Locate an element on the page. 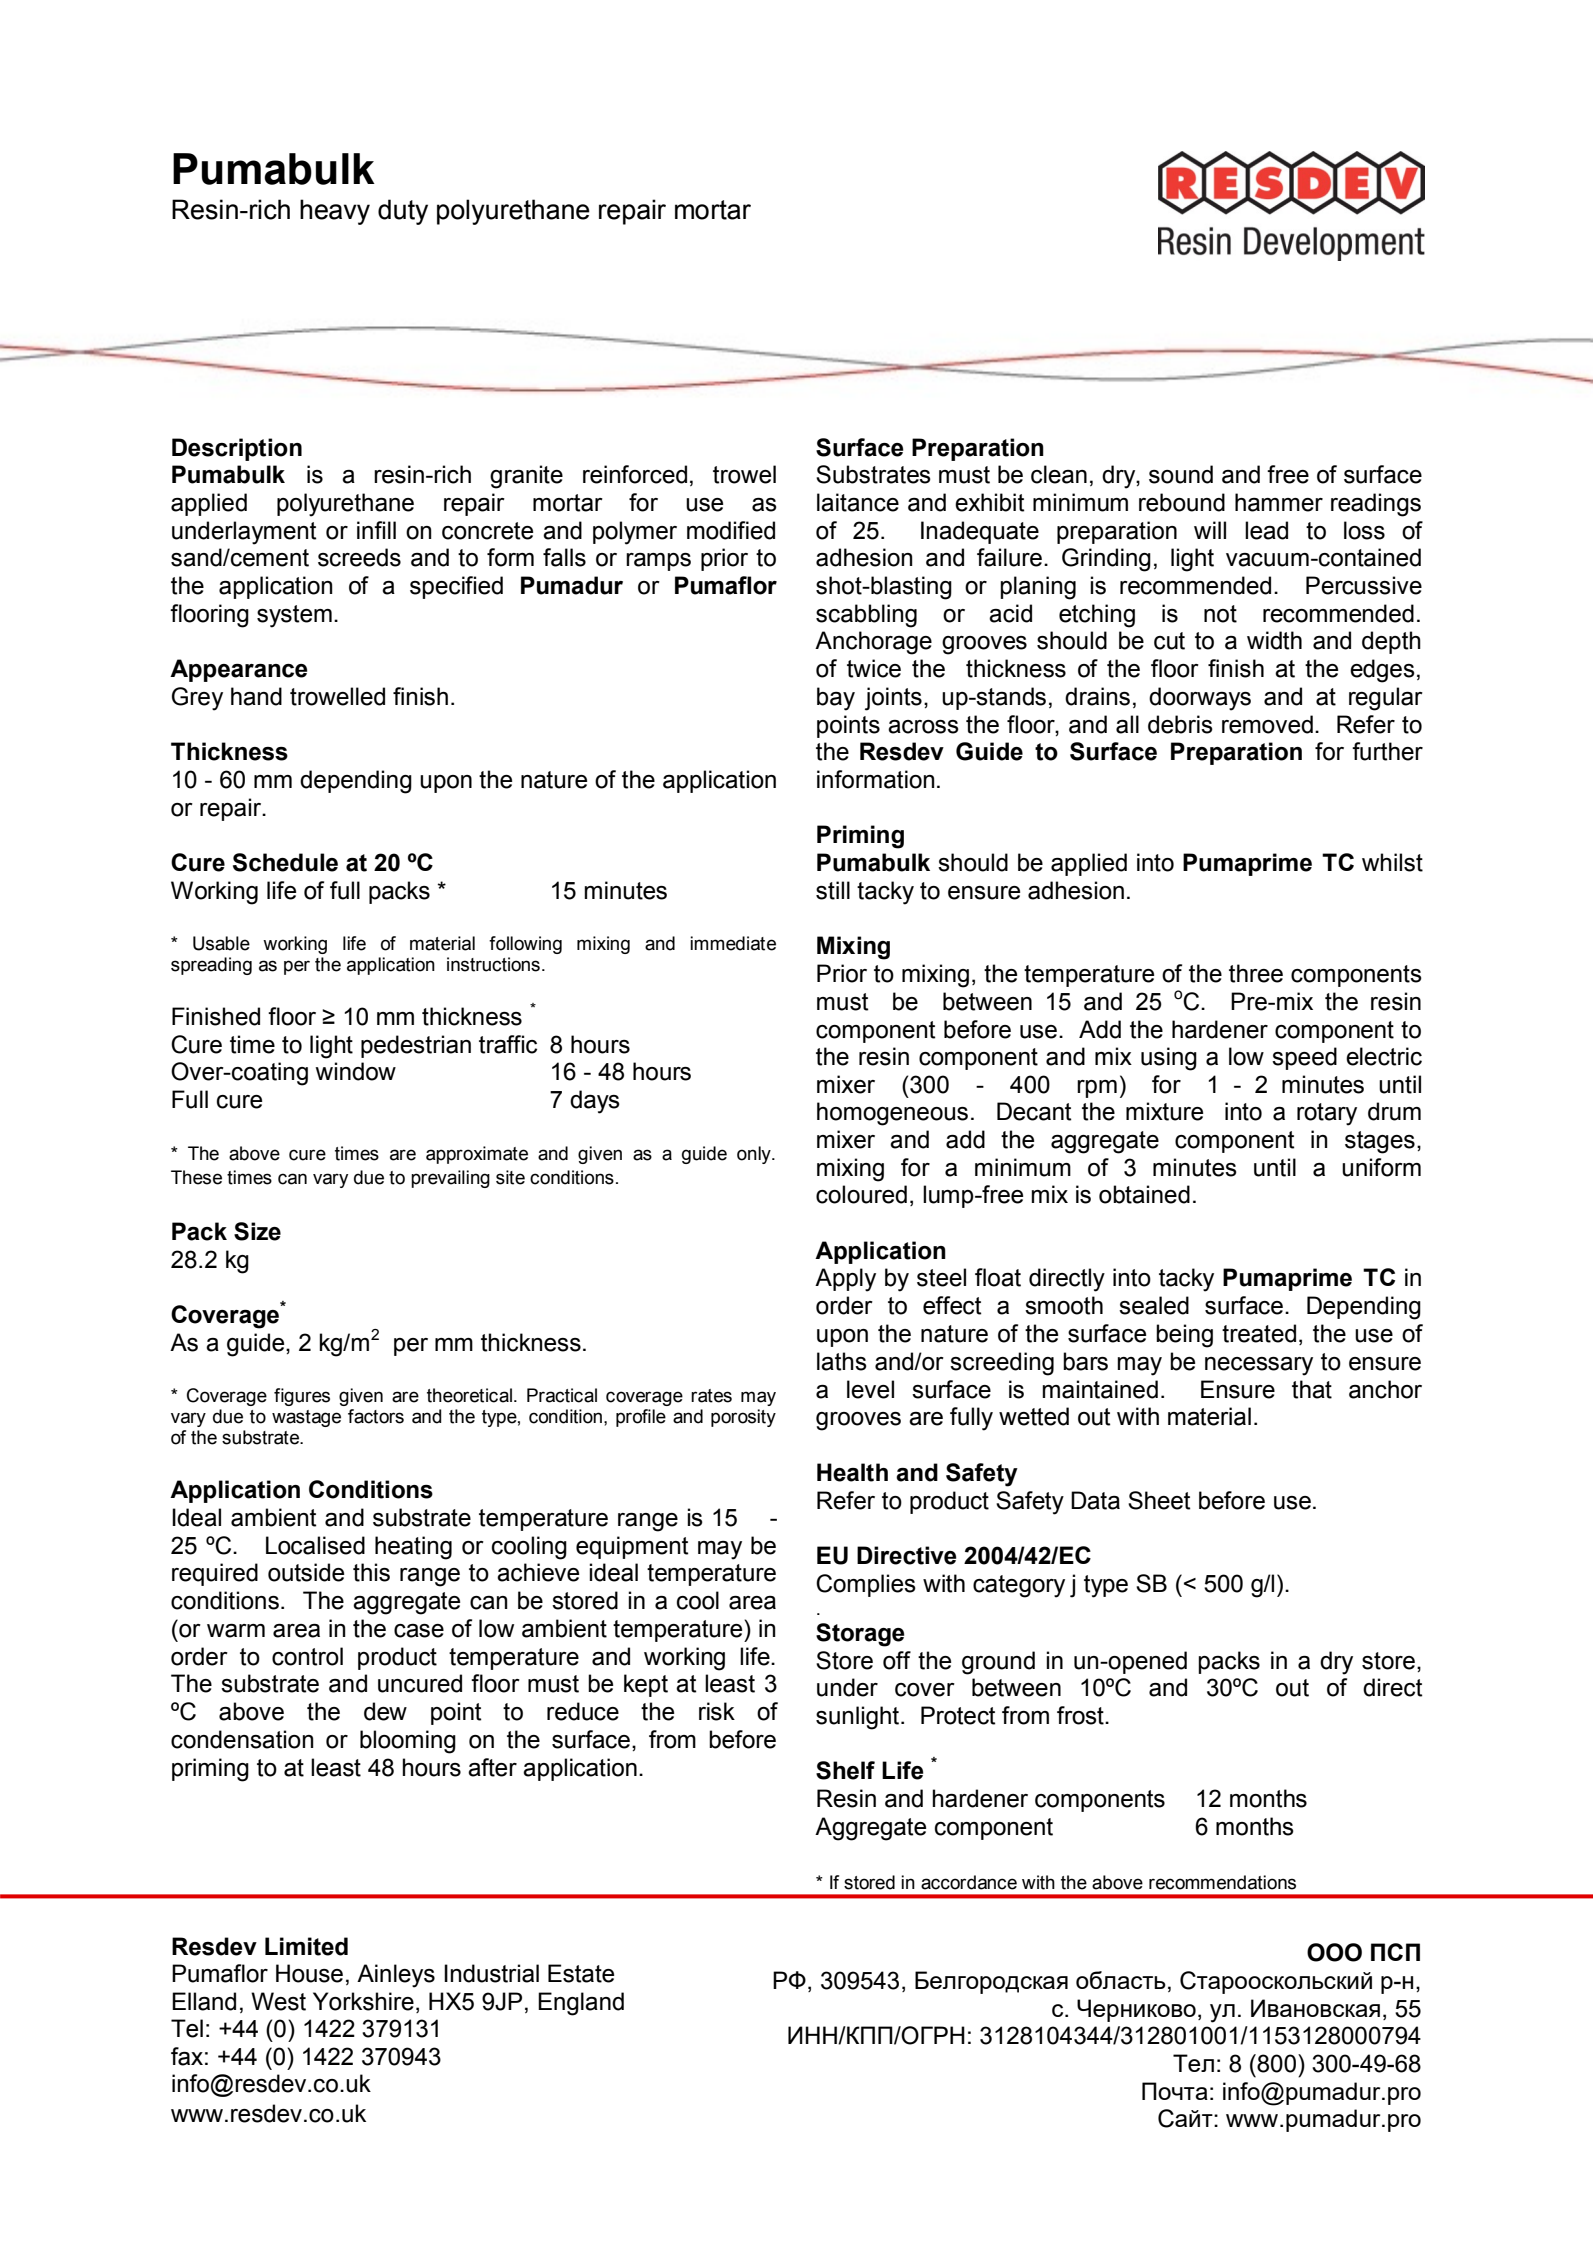 The image size is (1593, 2253). House is located at coordinates (309, 1973).
